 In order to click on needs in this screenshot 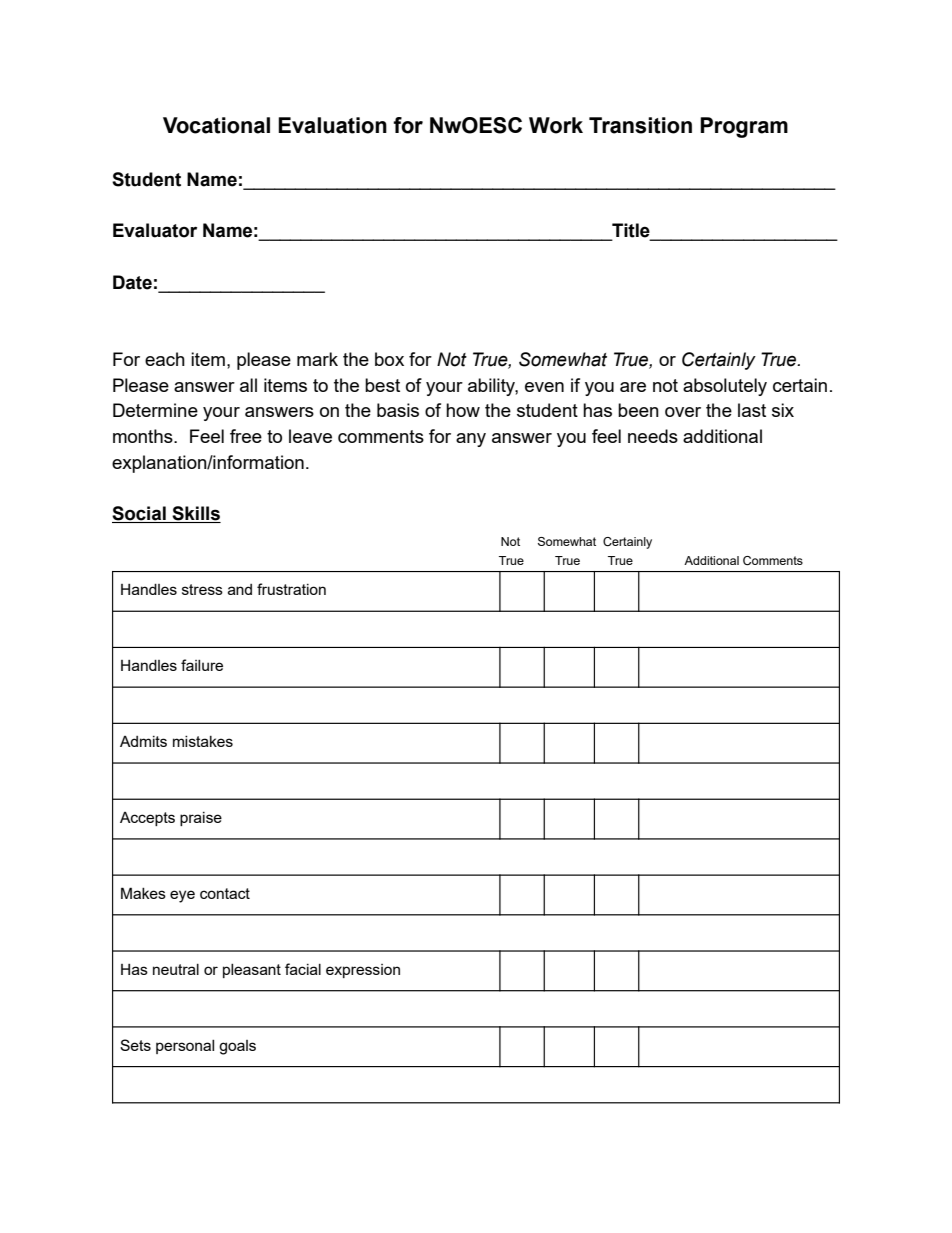, I will do `click(653, 436)`.
